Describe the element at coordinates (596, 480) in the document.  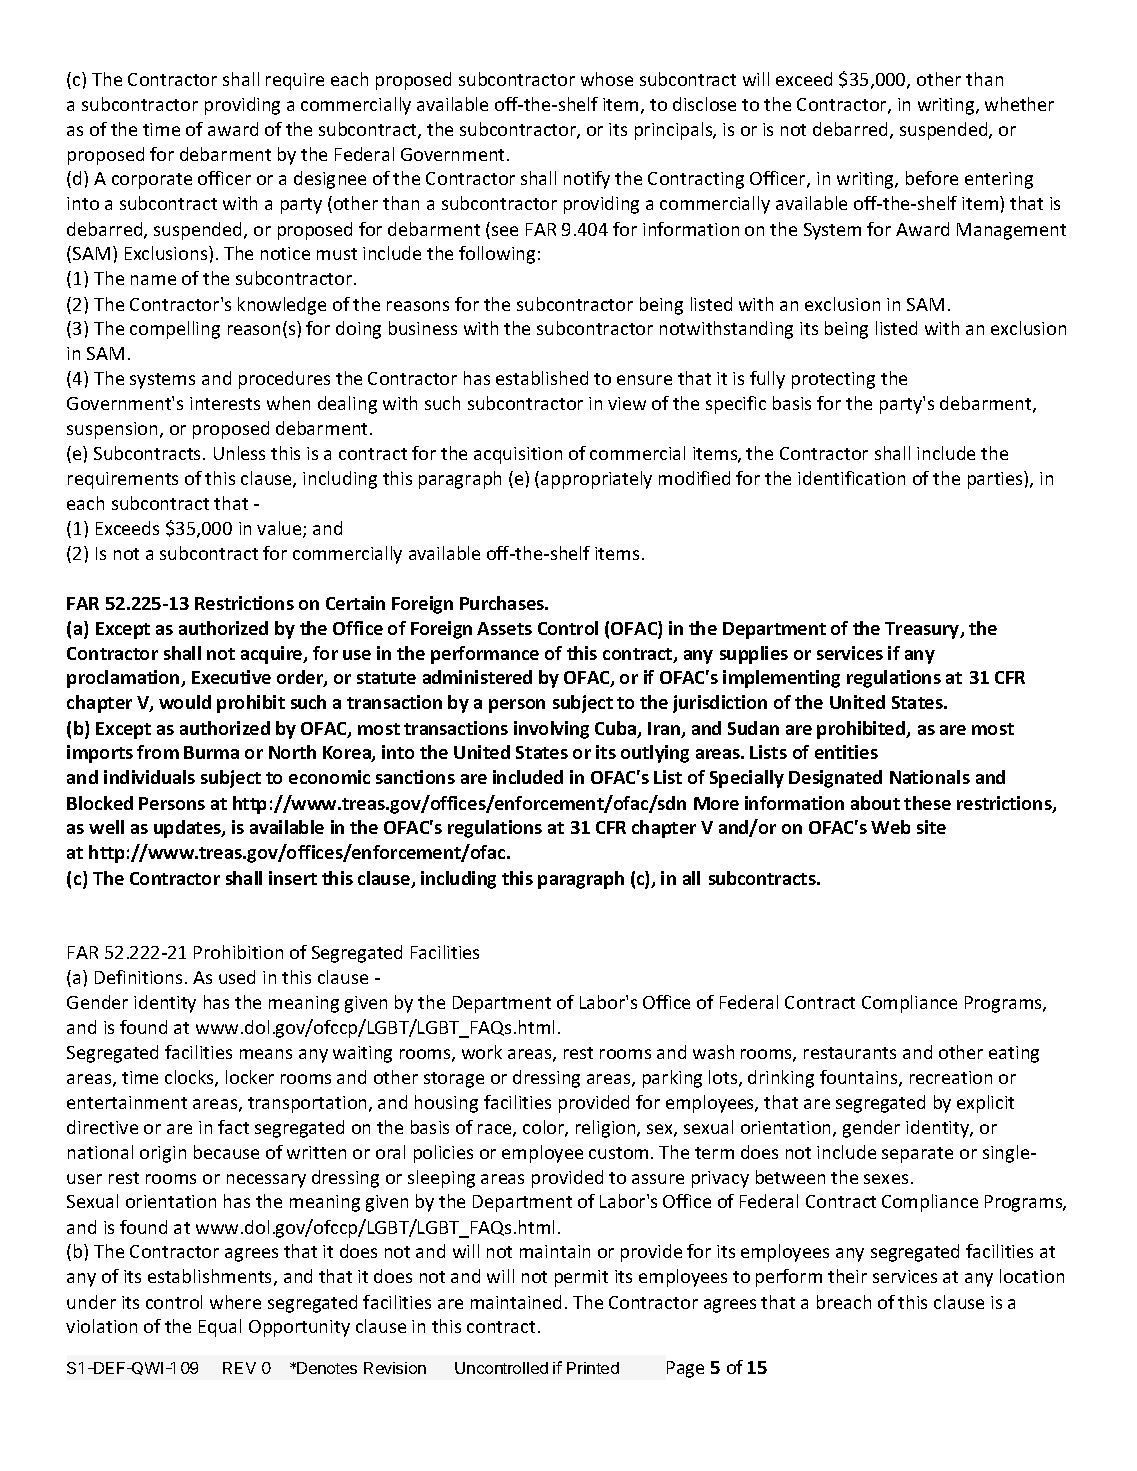
I see `appropriately` at that location.
